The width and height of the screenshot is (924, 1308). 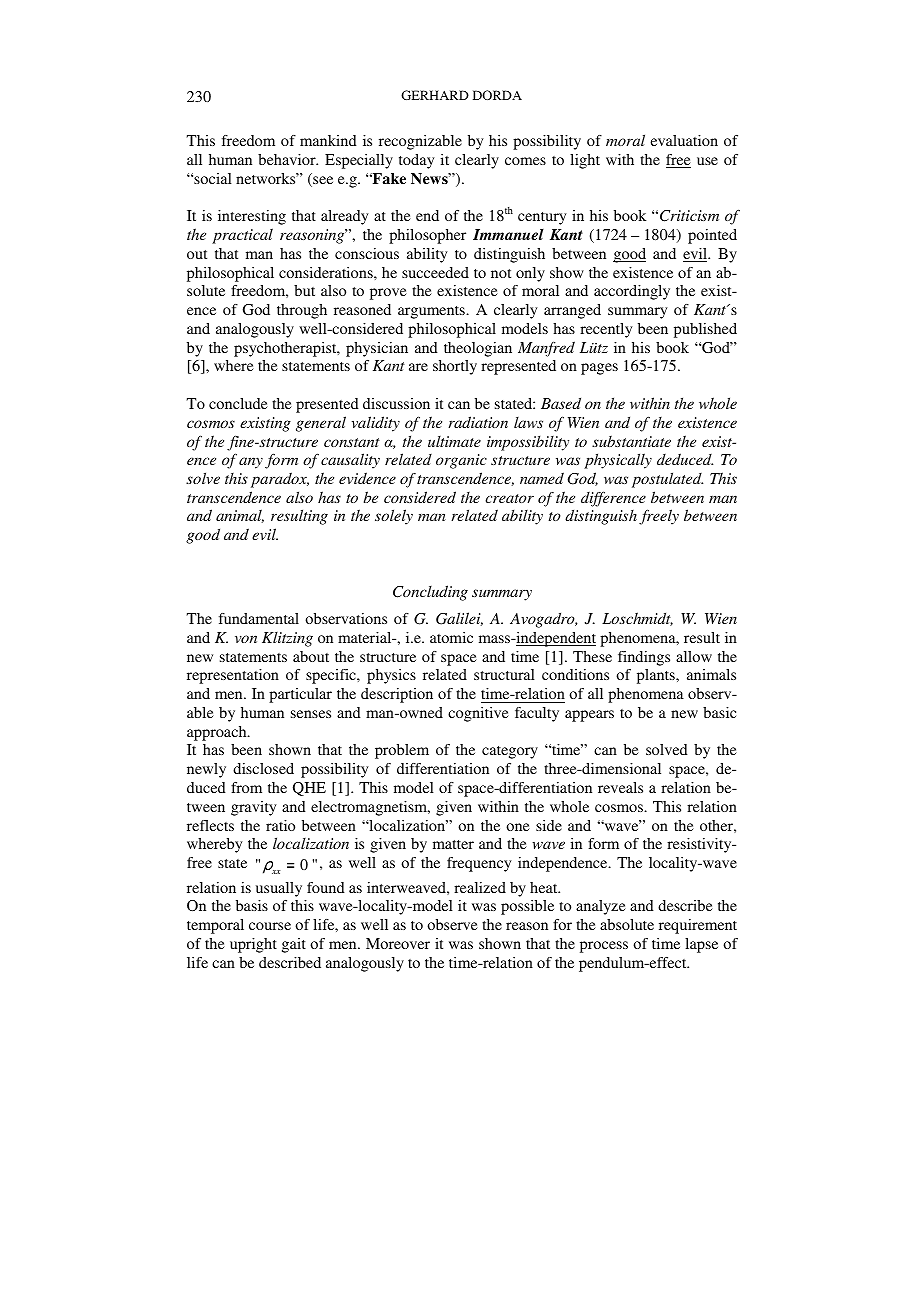 I want to click on GERHARD, so click(x=435, y=95).
